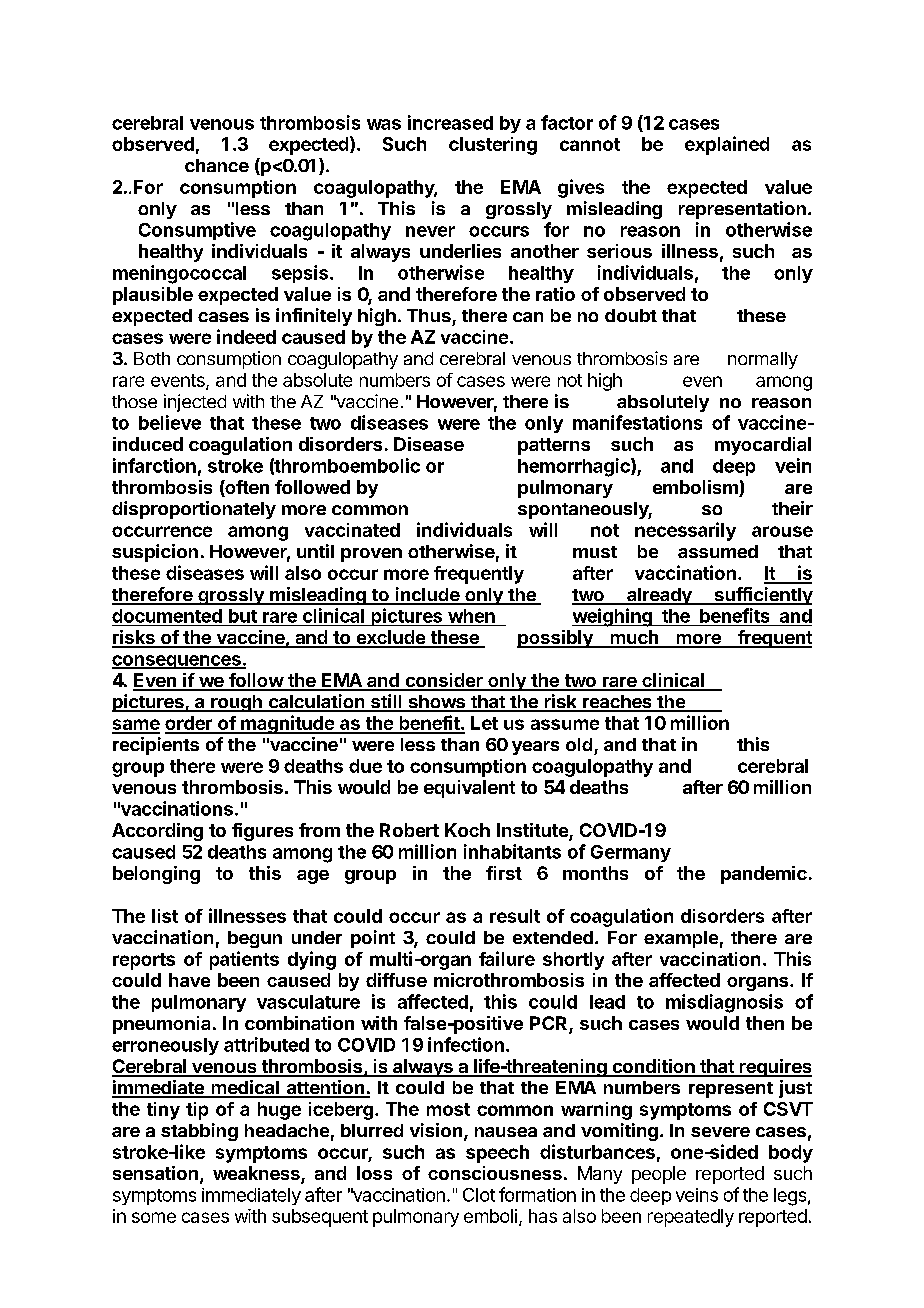 The image size is (924, 1308). Describe the element at coordinates (257, 1174) in the image. I see `weakness` at that location.
